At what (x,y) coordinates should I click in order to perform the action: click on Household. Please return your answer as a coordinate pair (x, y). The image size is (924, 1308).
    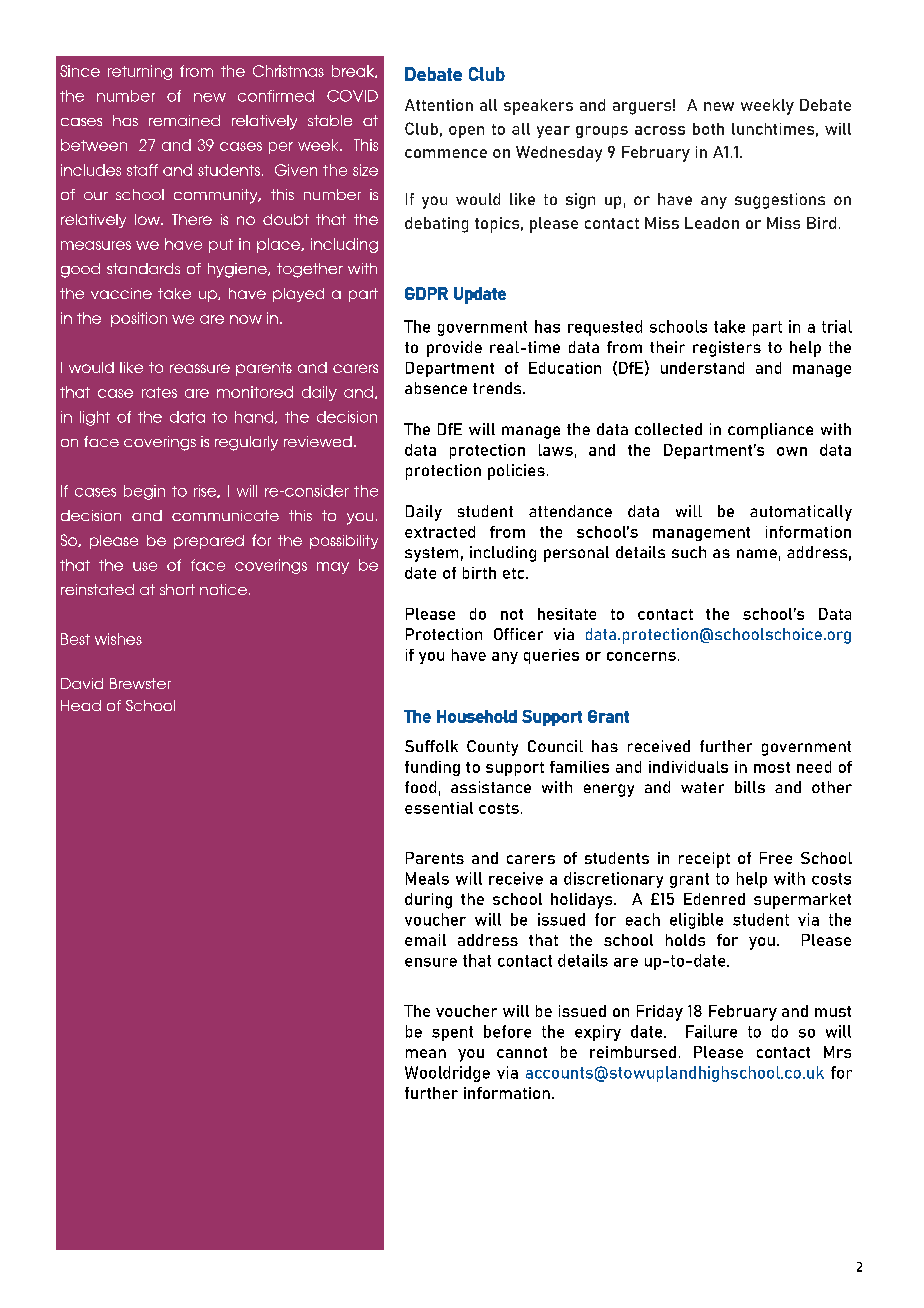
    Looking at the image, I should click on (477, 716).
